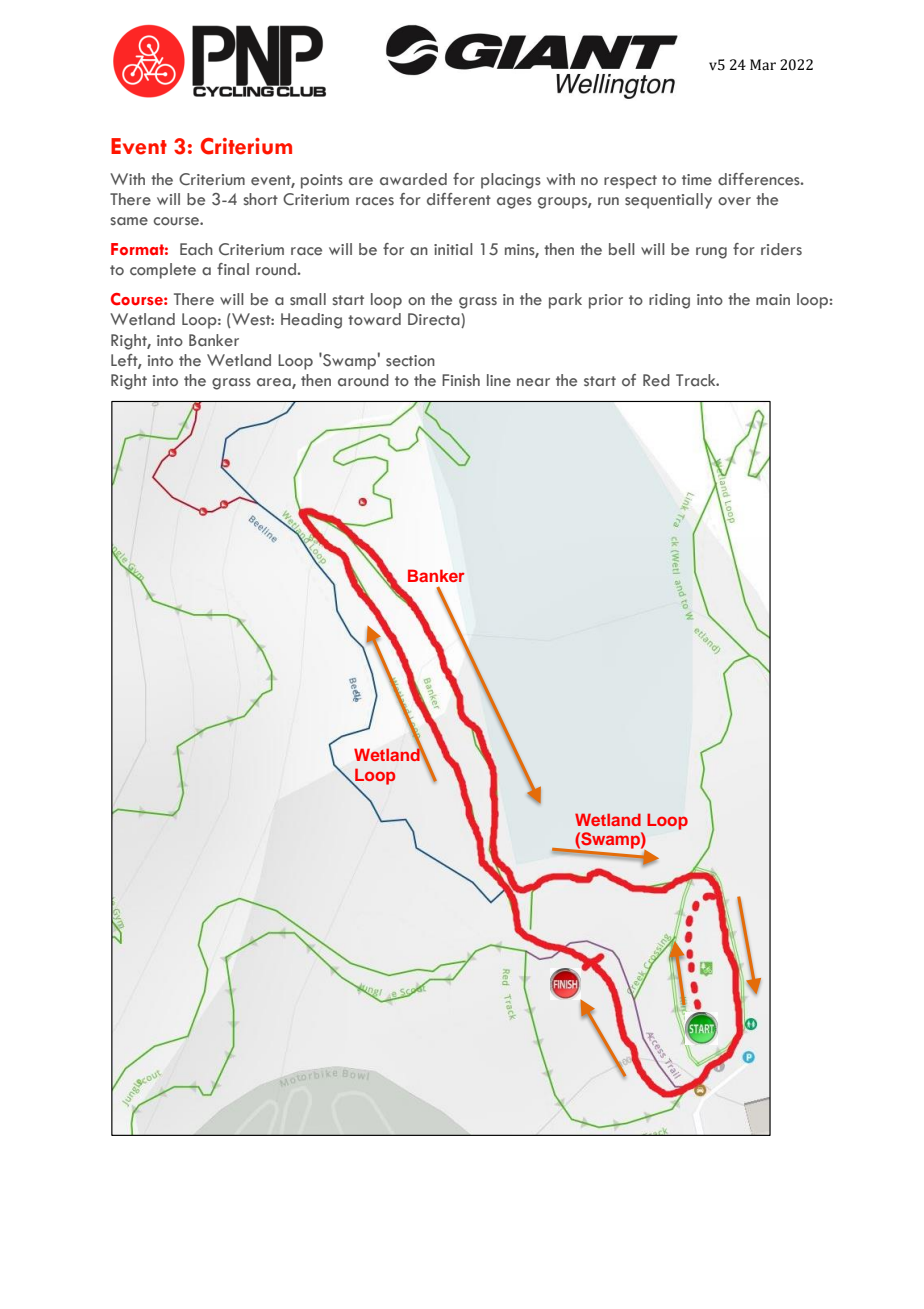  Describe the element at coordinates (697, 180) in the document. I see `time` at that location.
